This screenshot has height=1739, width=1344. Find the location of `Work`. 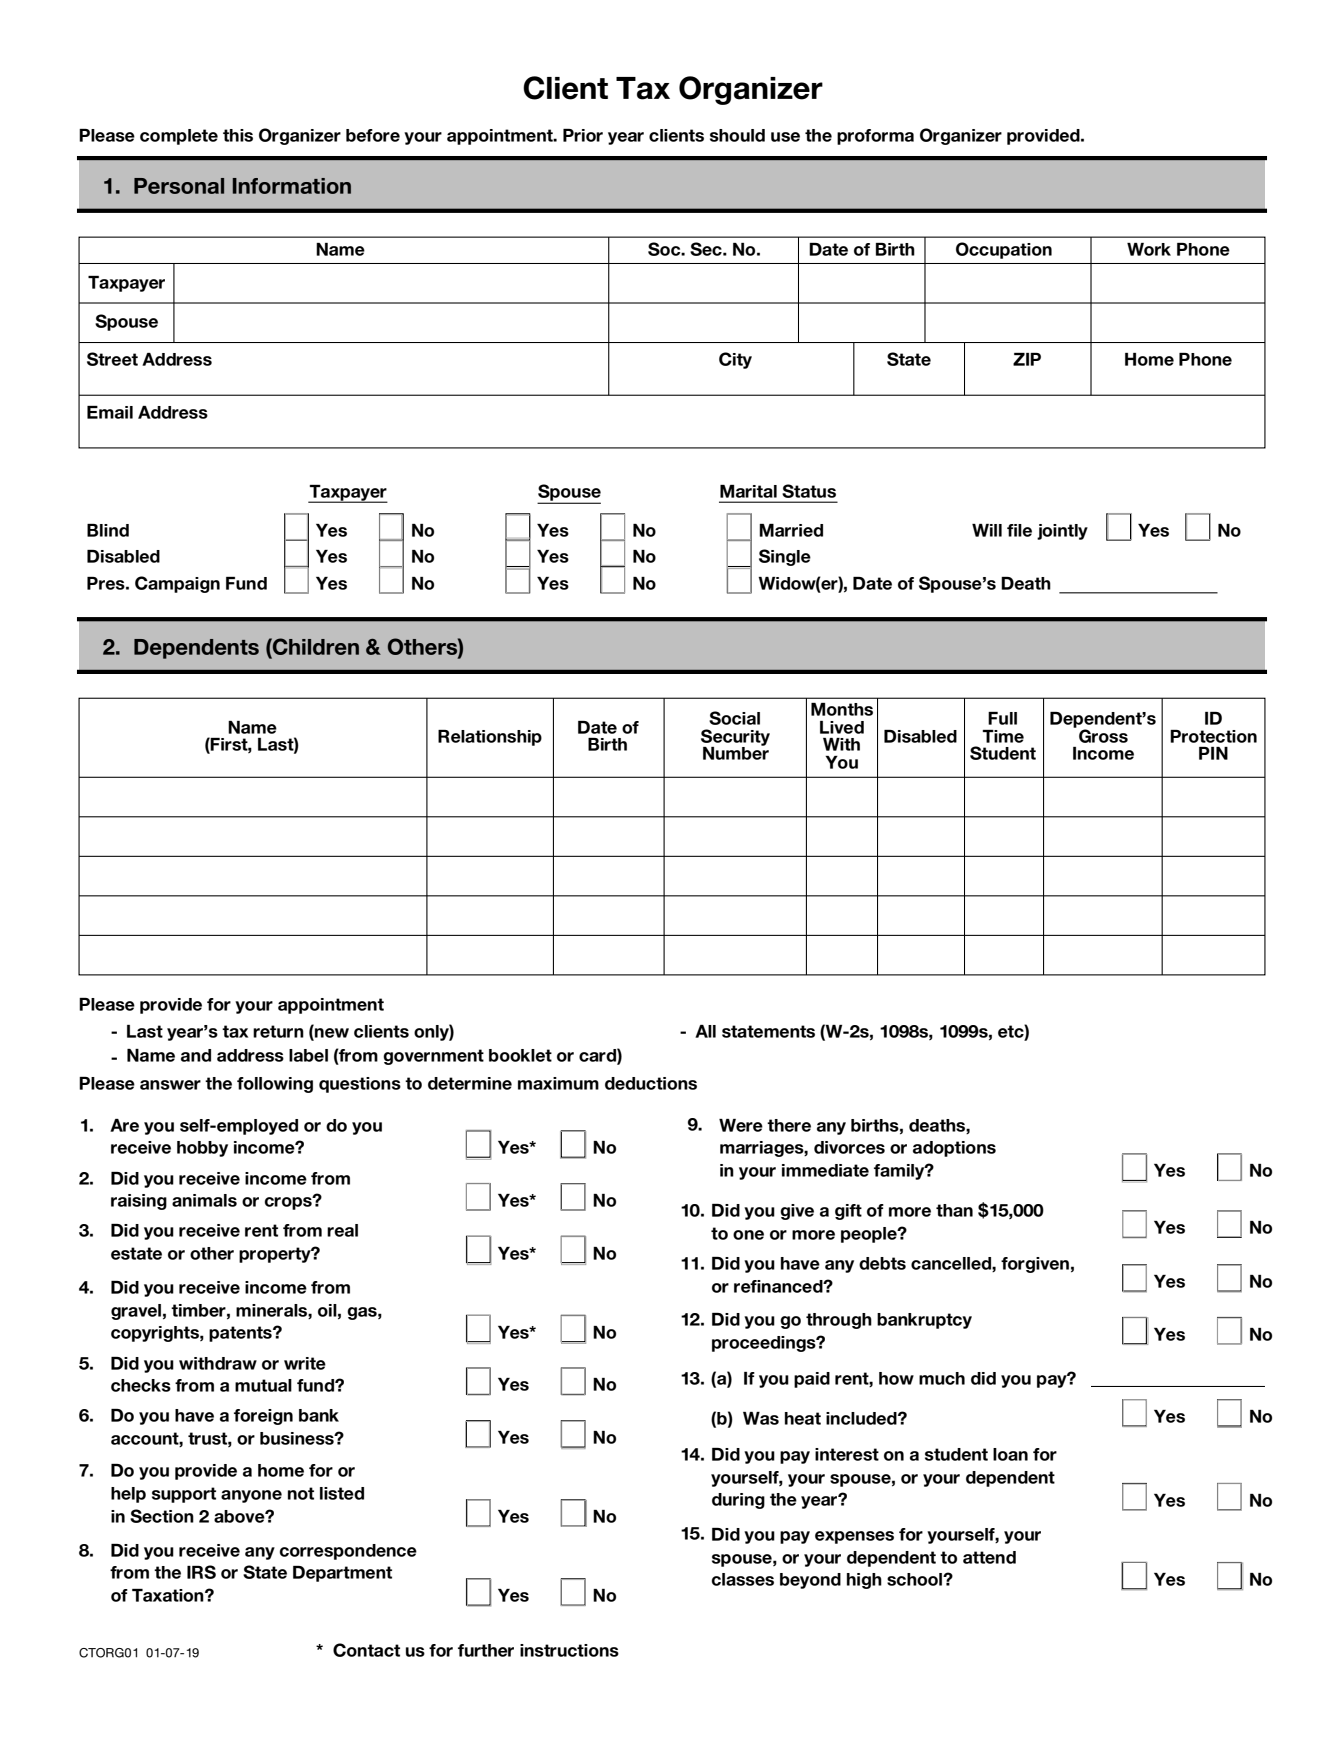

Work is located at coordinates (1149, 249).
